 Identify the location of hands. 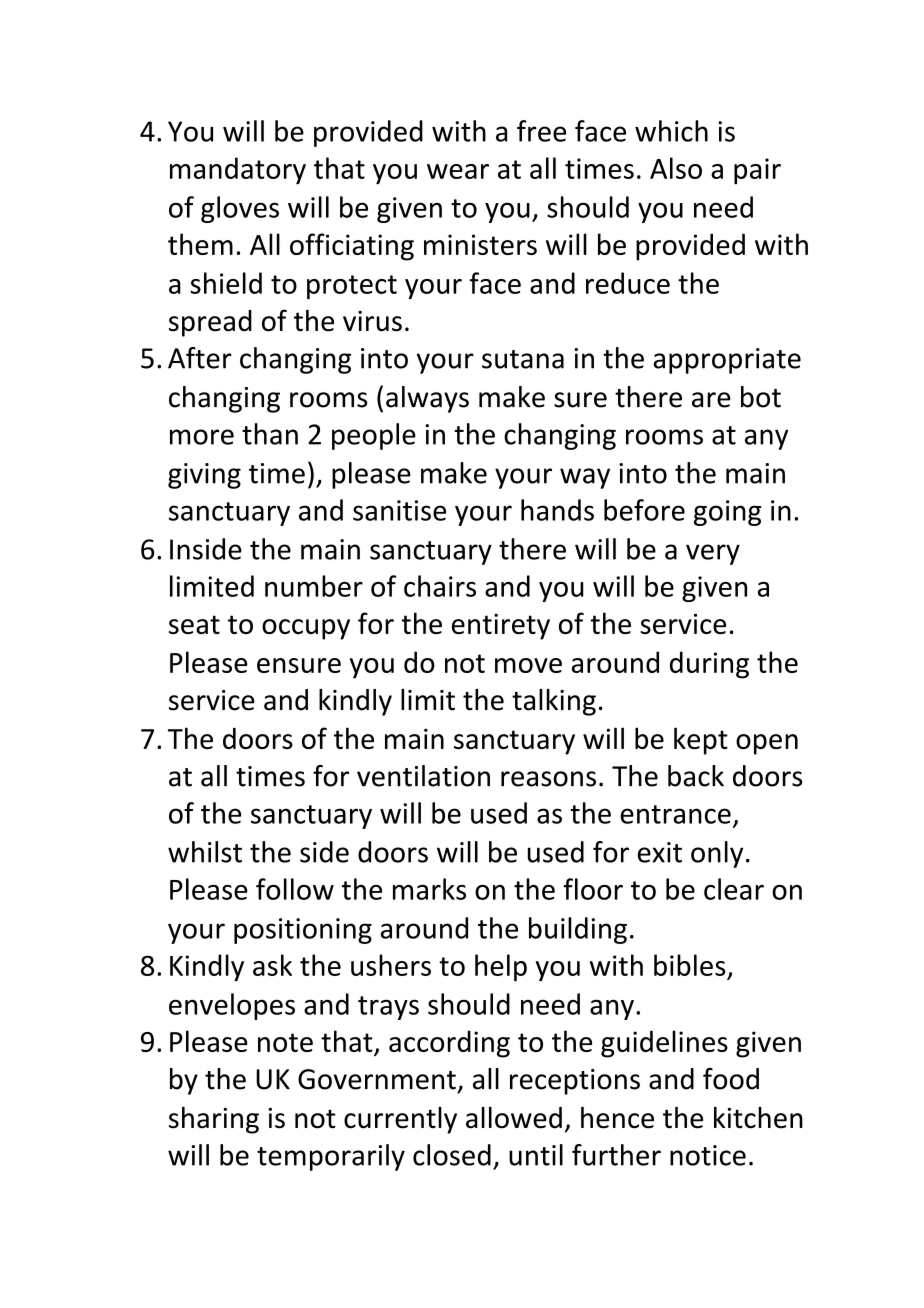
(557, 510).
